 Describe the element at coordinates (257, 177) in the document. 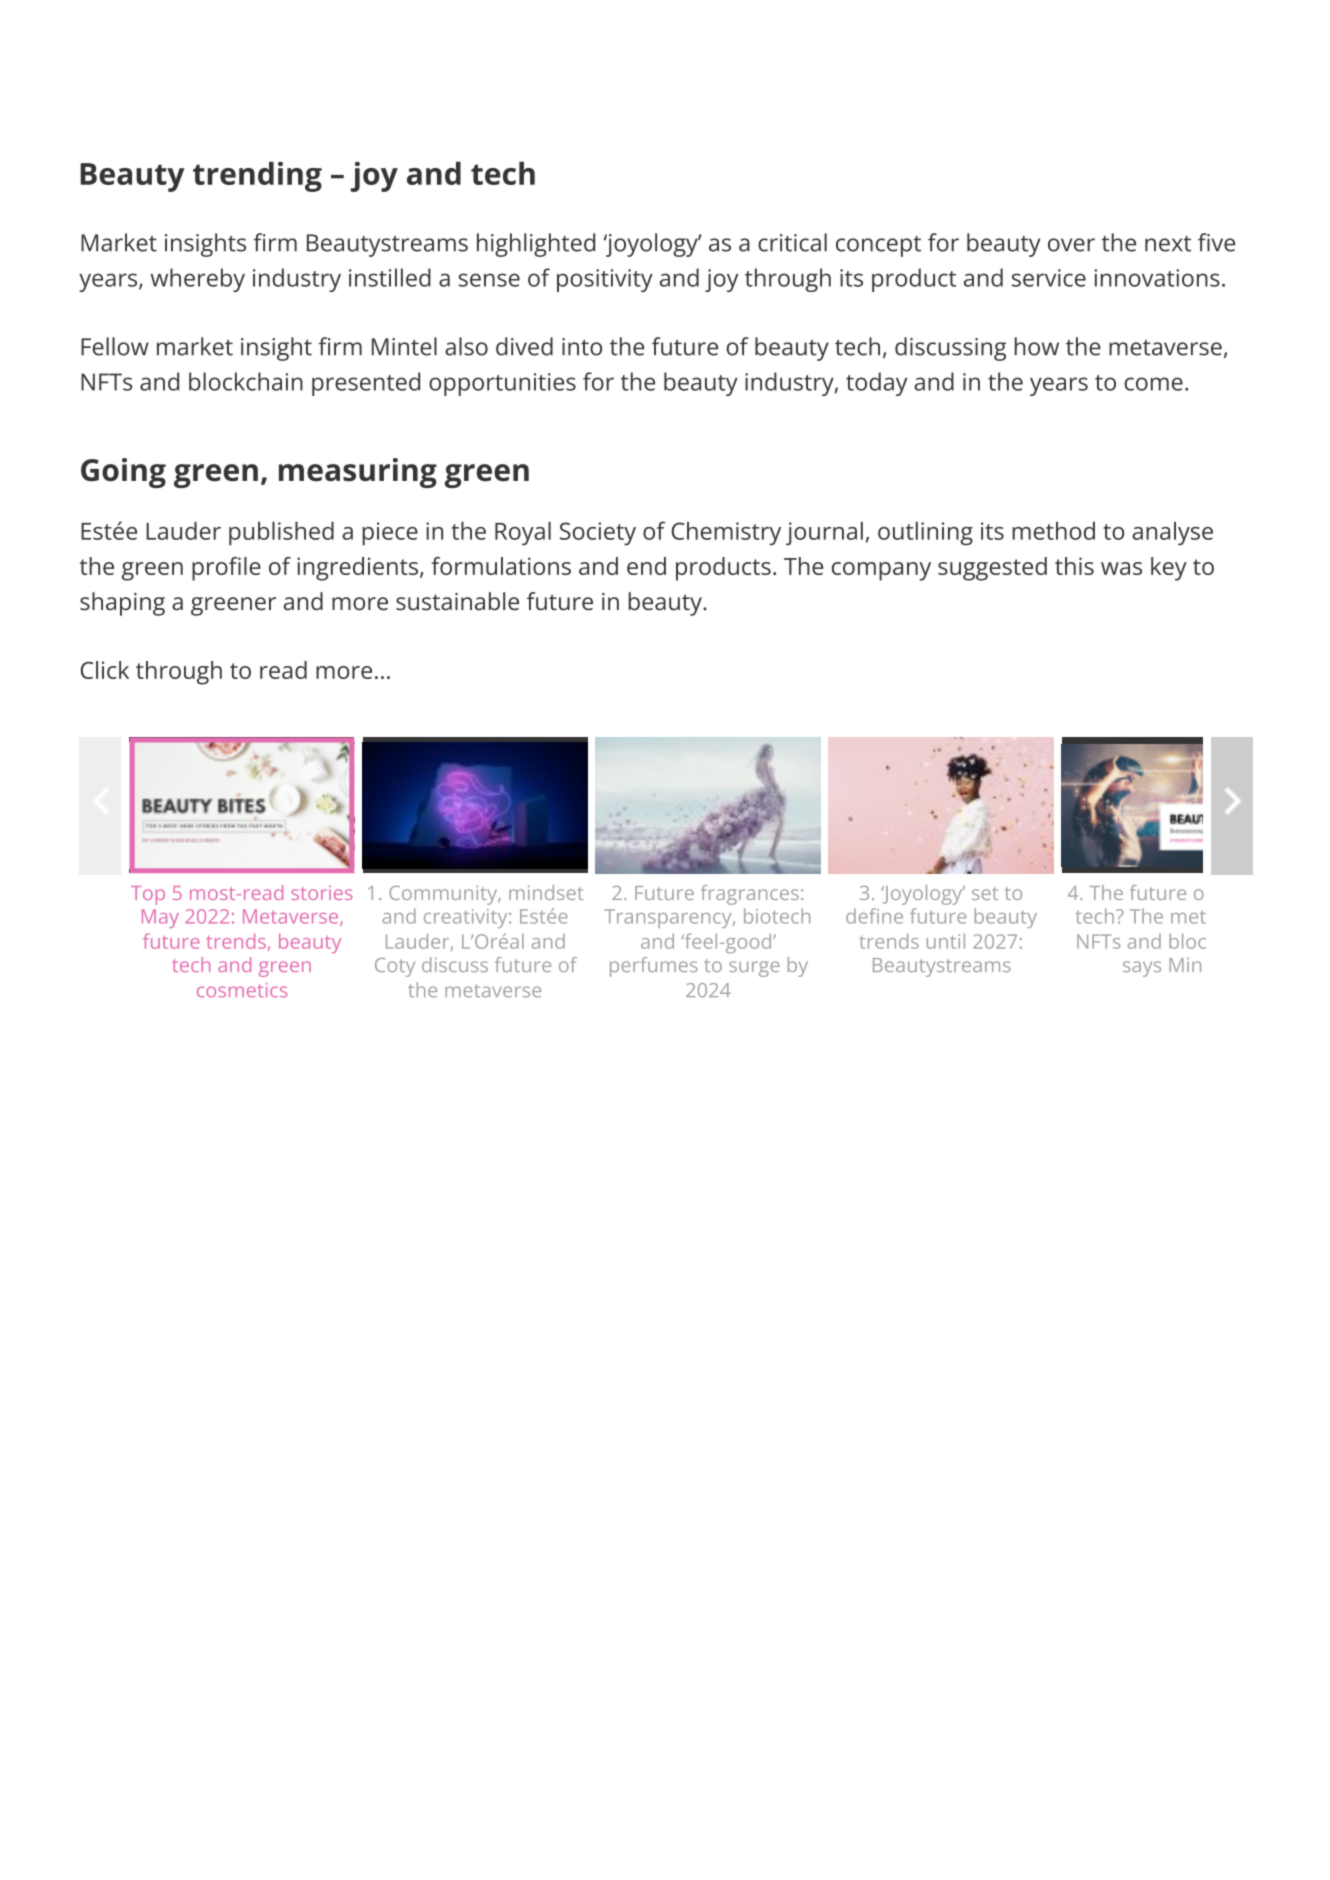

I see `trending` at that location.
